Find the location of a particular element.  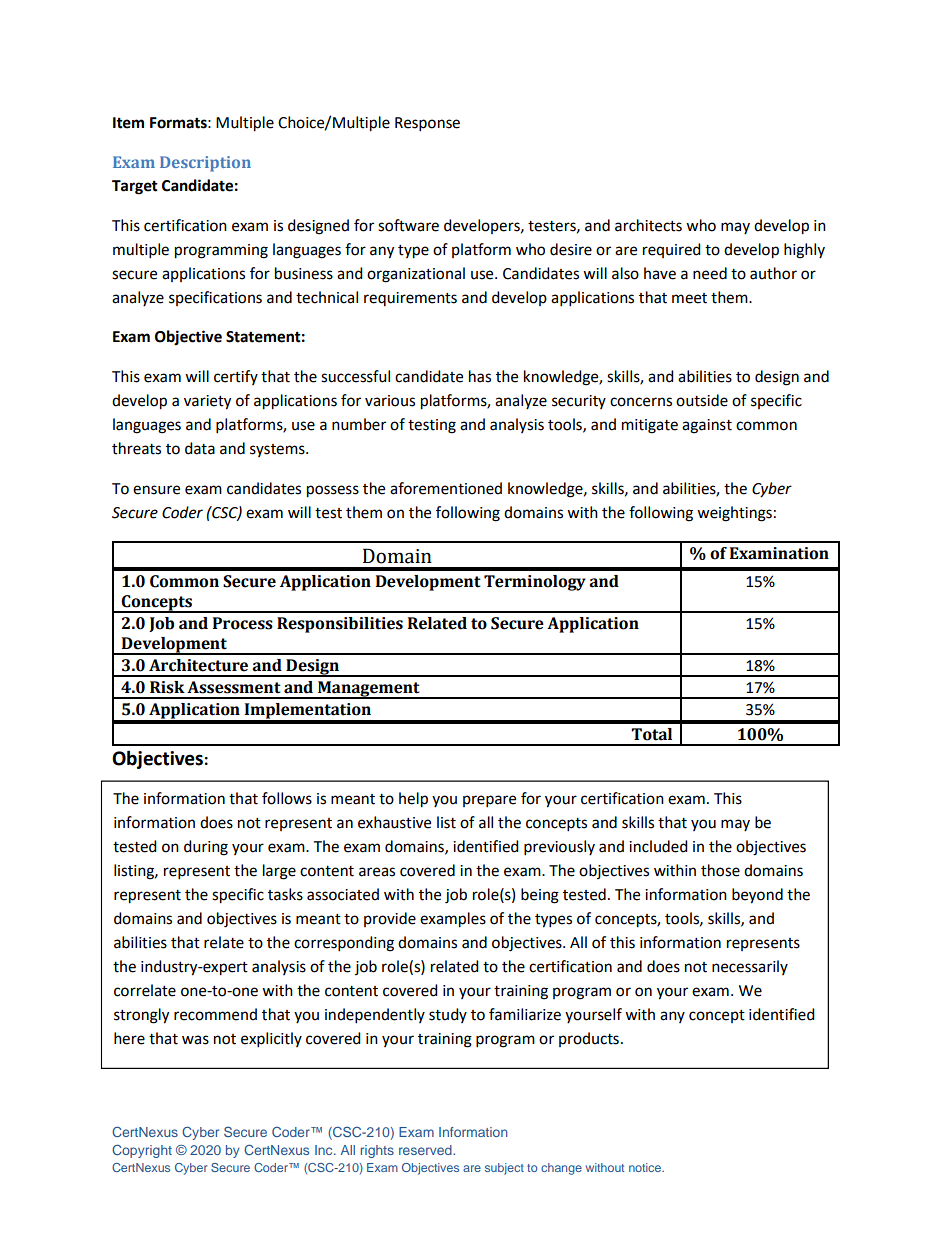

architects is located at coordinates (648, 225).
